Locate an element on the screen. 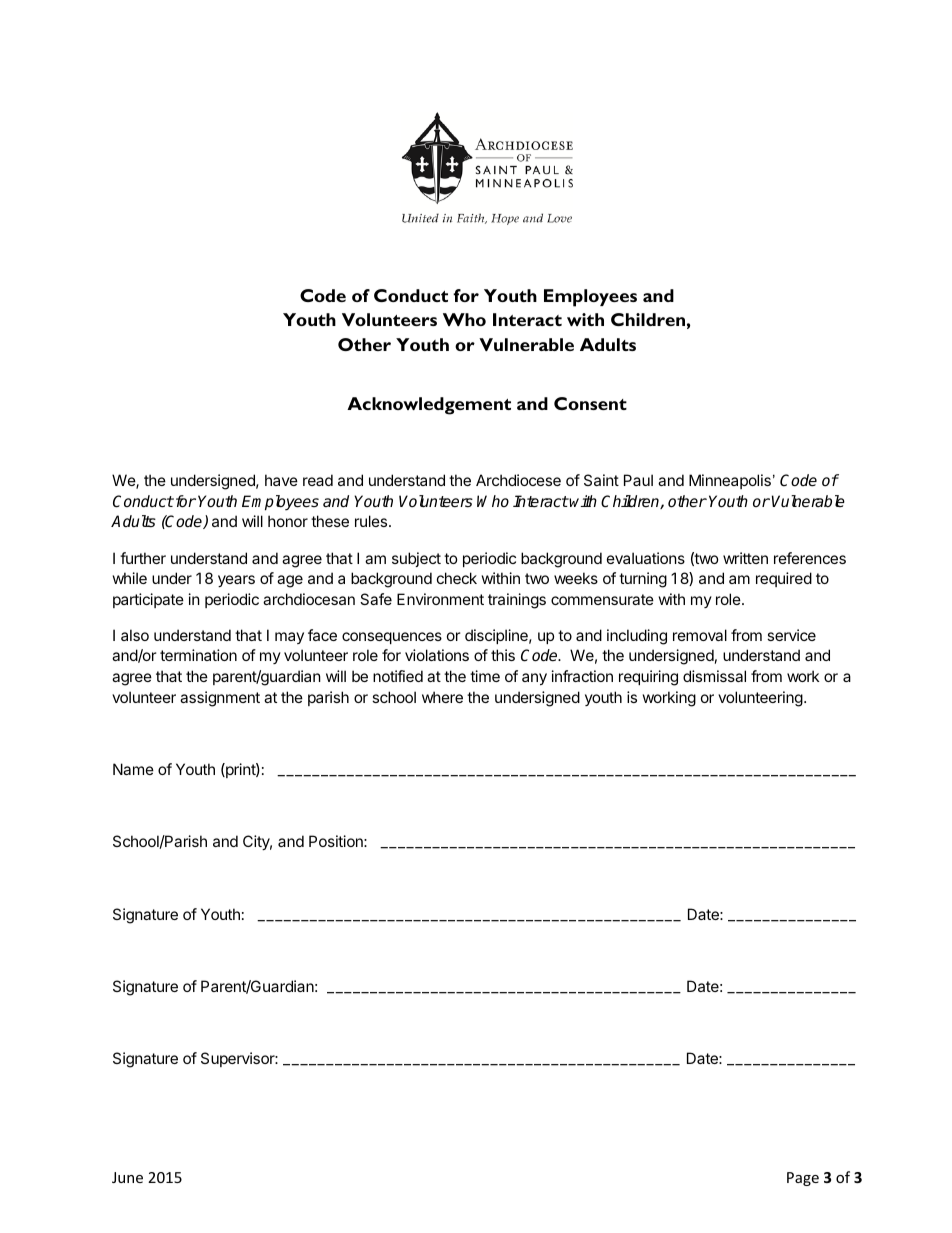  Name is located at coordinates (133, 769).
